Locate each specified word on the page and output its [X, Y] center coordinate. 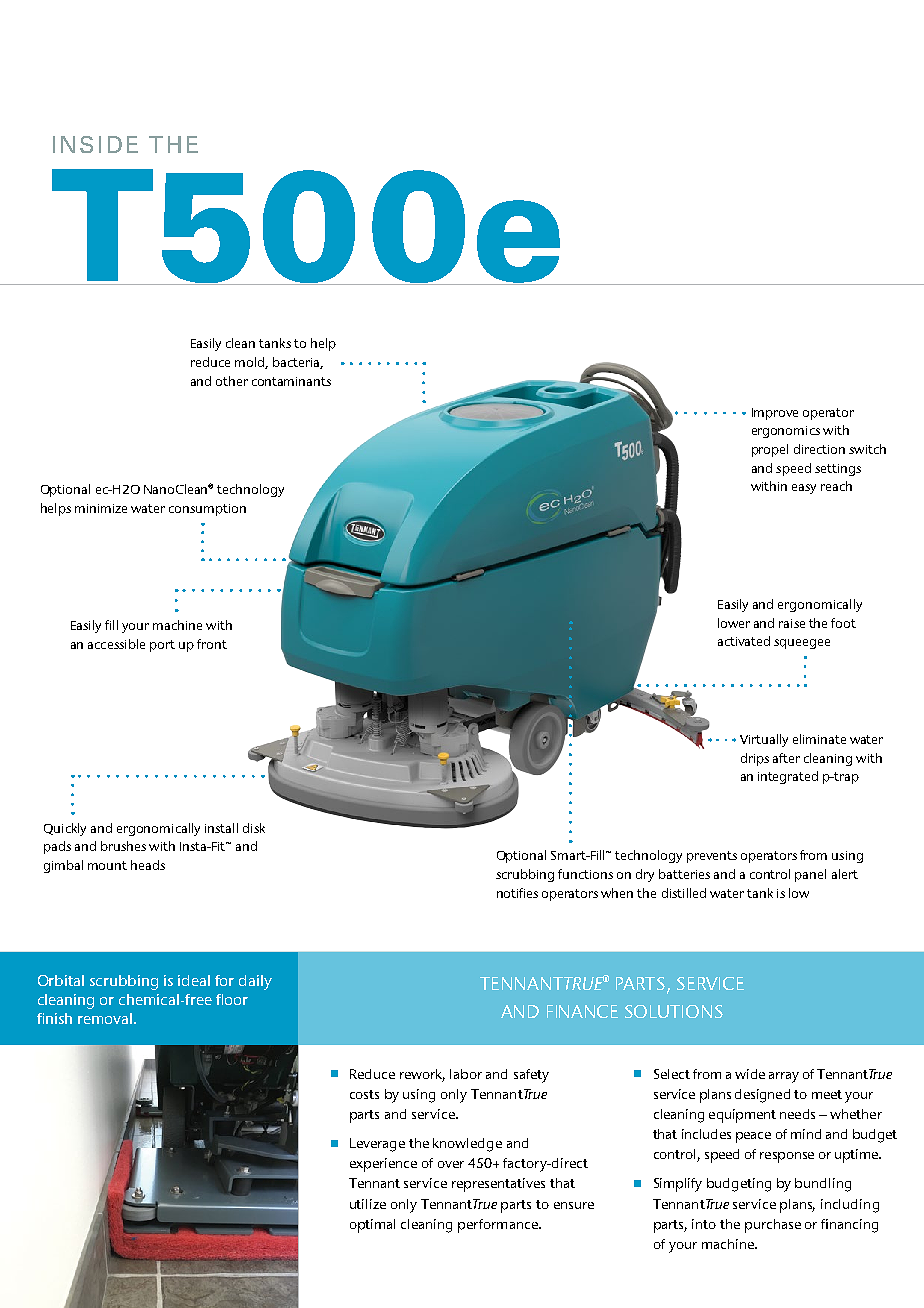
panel [810, 875]
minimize [101, 508]
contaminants [291, 381]
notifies [517, 893]
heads [148, 865]
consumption [207, 510]
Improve [775, 414]
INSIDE [95, 144]
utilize [368, 1204]
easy [804, 489]
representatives [498, 1185]
